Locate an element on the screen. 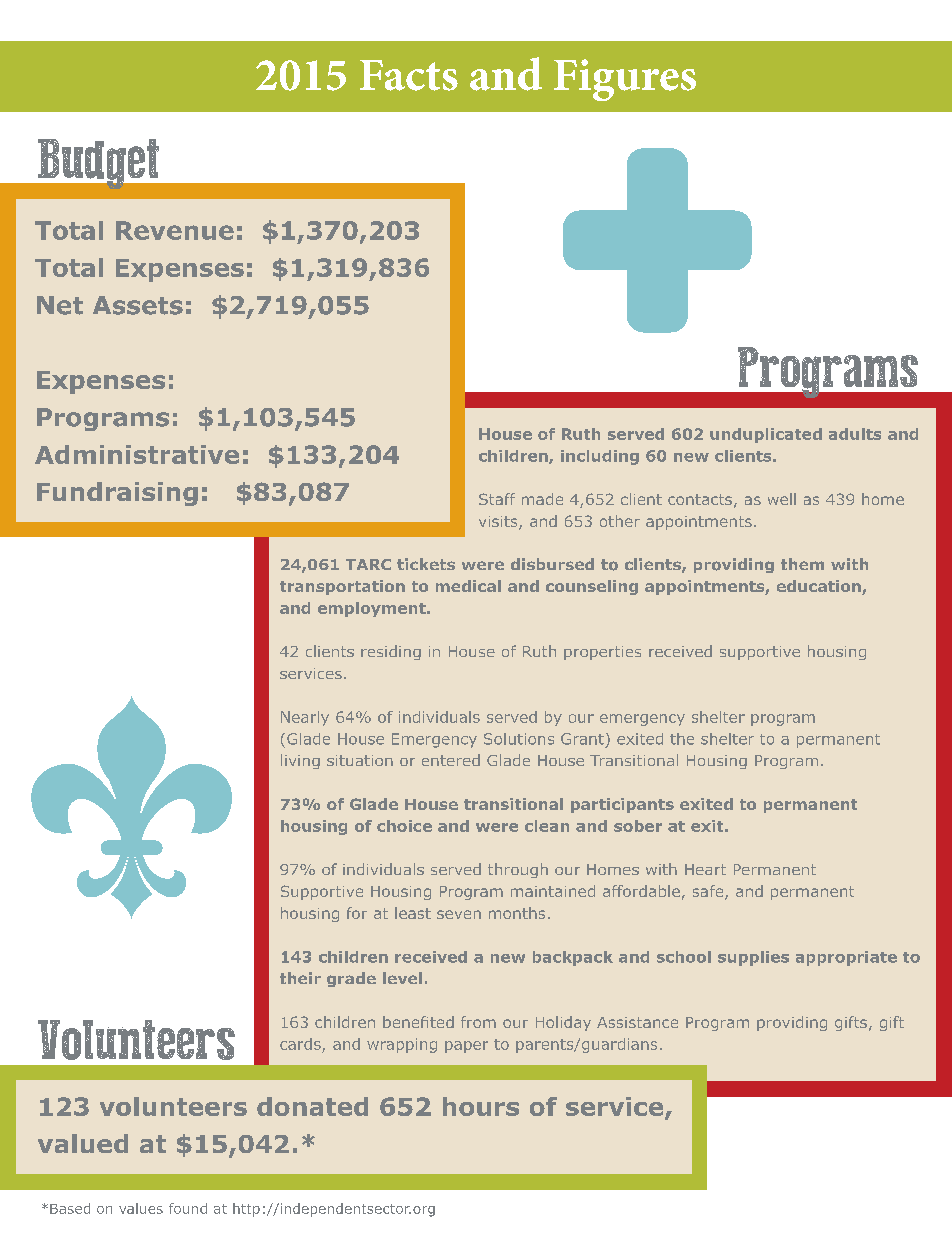 This screenshot has height=1233, width=952. Revenue is located at coordinates (175, 230).
